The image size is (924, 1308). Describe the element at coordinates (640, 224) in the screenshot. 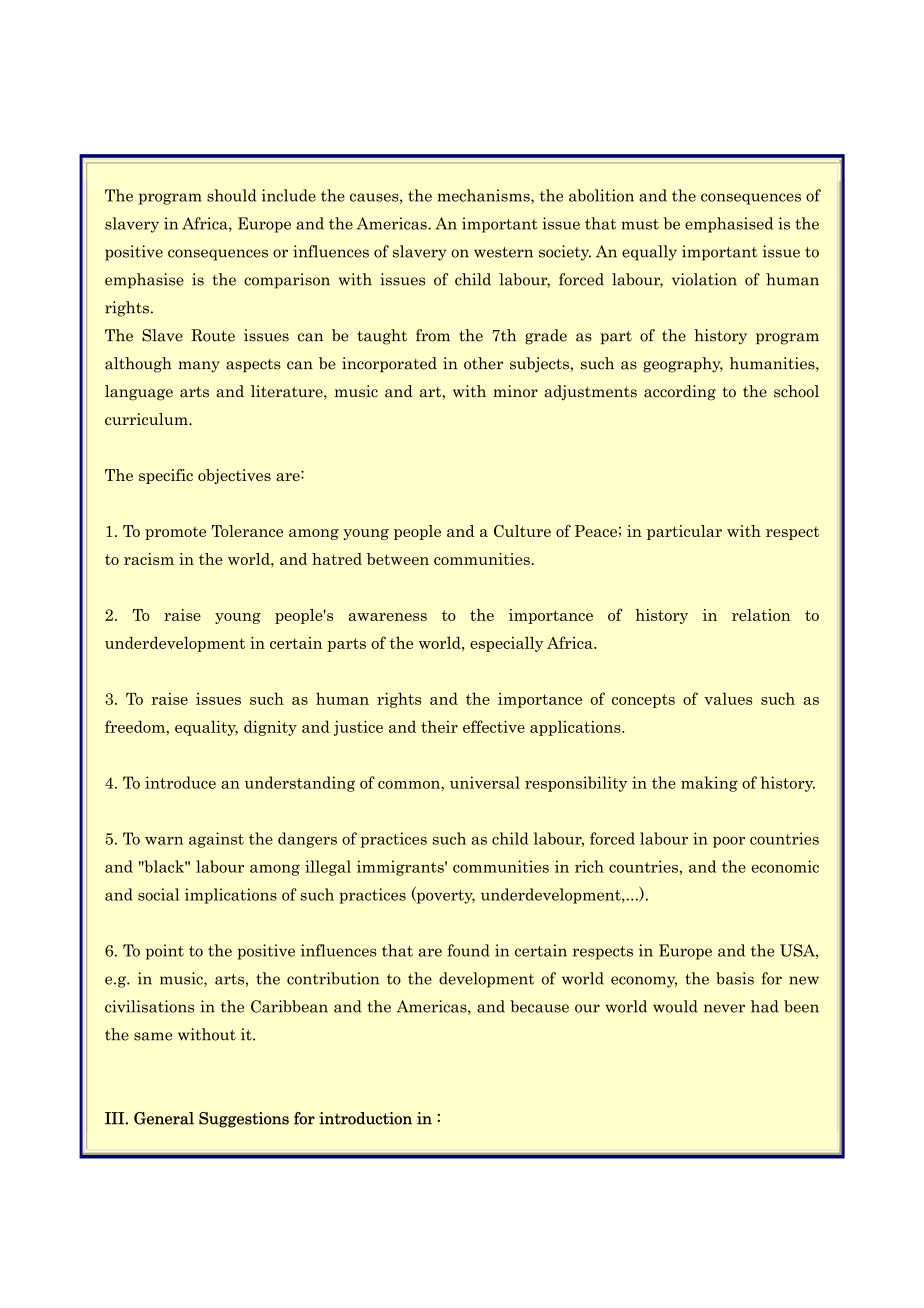

I see `must` at that location.
